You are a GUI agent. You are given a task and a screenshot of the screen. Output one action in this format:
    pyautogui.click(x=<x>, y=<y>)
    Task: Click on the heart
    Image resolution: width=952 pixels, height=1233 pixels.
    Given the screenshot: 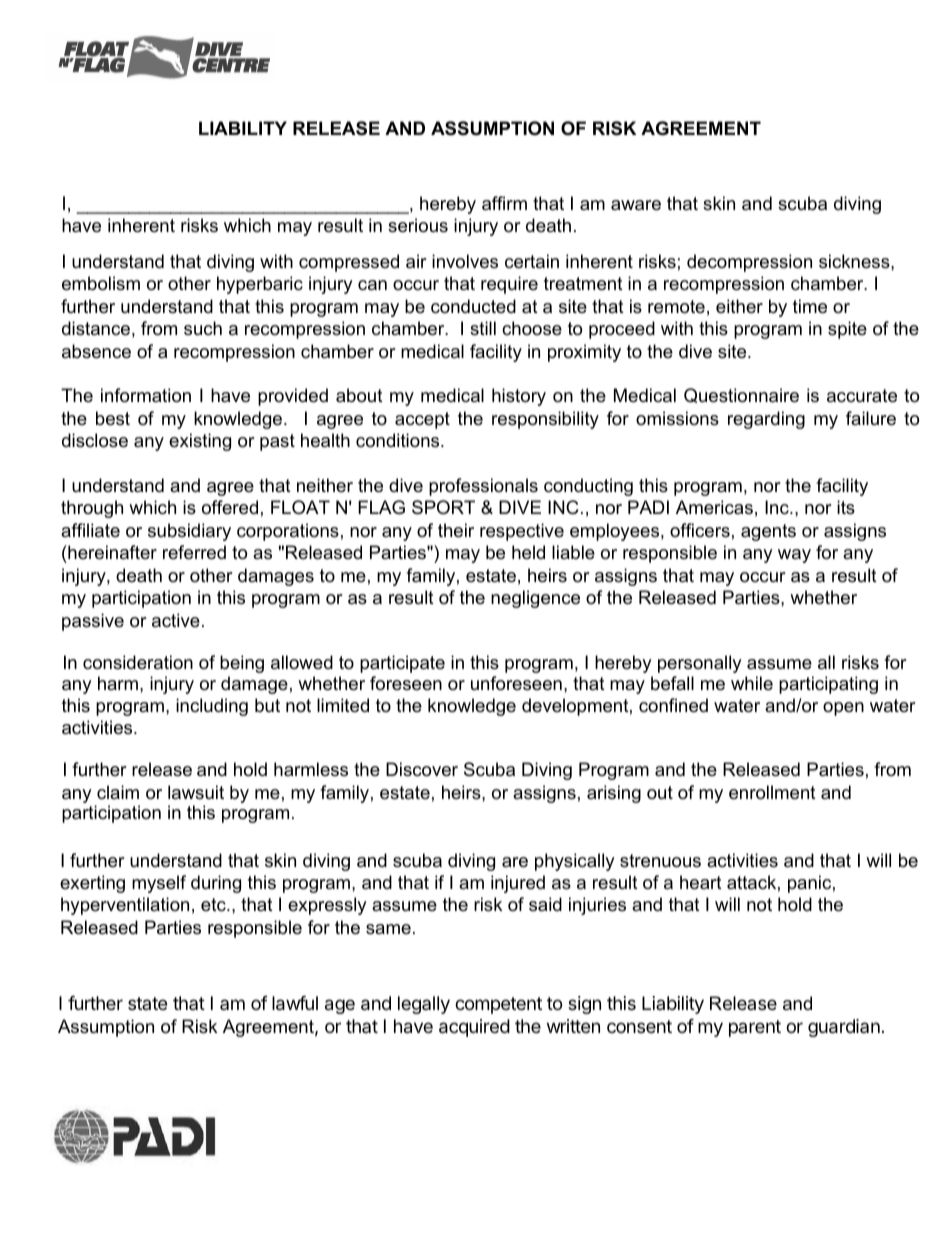 What is the action you would take?
    pyautogui.click(x=701, y=882)
